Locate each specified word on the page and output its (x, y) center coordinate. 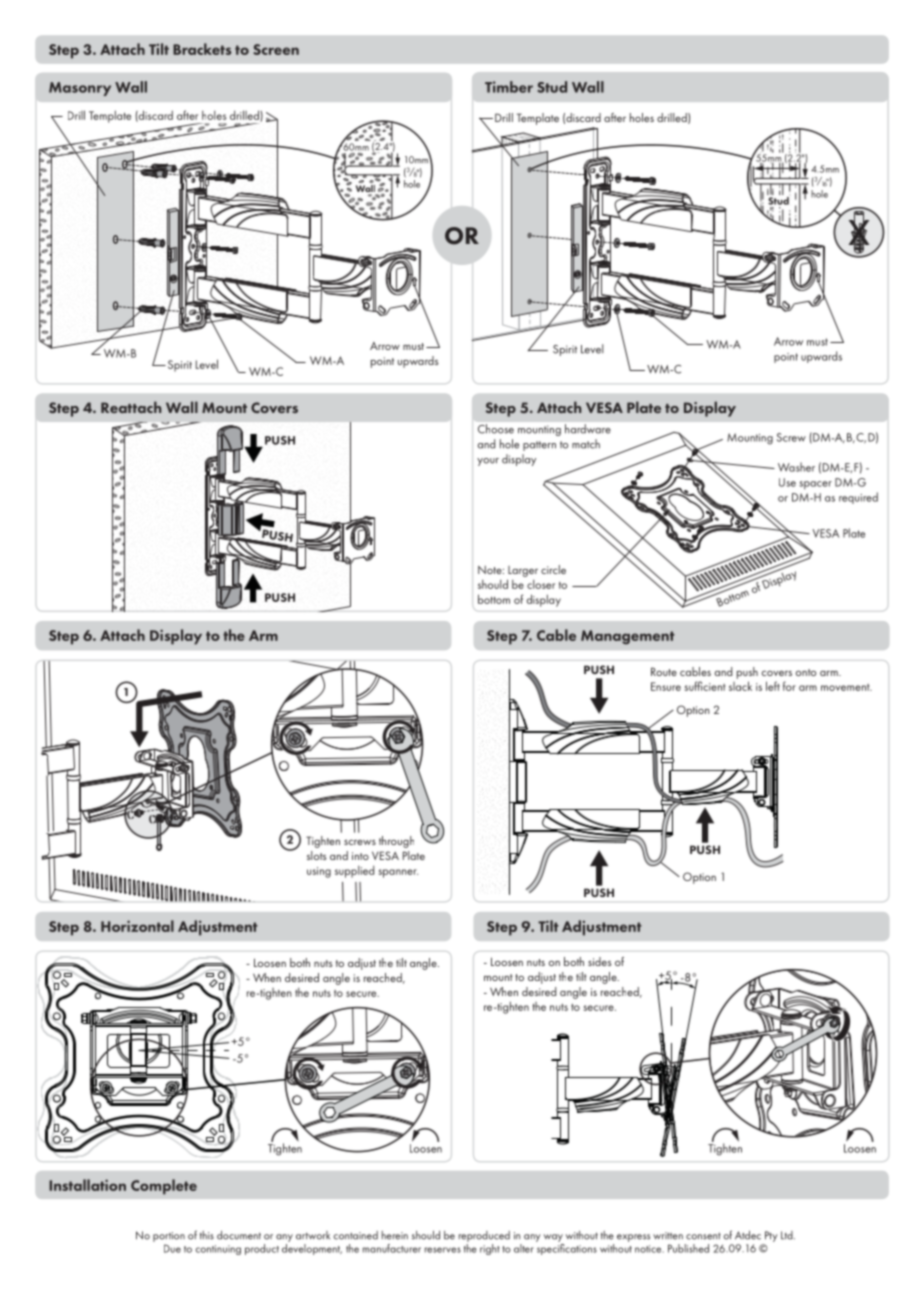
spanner (398, 873)
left (773, 686)
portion (169, 1237)
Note (491, 570)
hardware (588, 429)
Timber (509, 87)
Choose (496, 429)
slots (316, 855)
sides (599, 961)
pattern (539, 446)
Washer (796, 467)
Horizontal (137, 926)
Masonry (80, 89)
